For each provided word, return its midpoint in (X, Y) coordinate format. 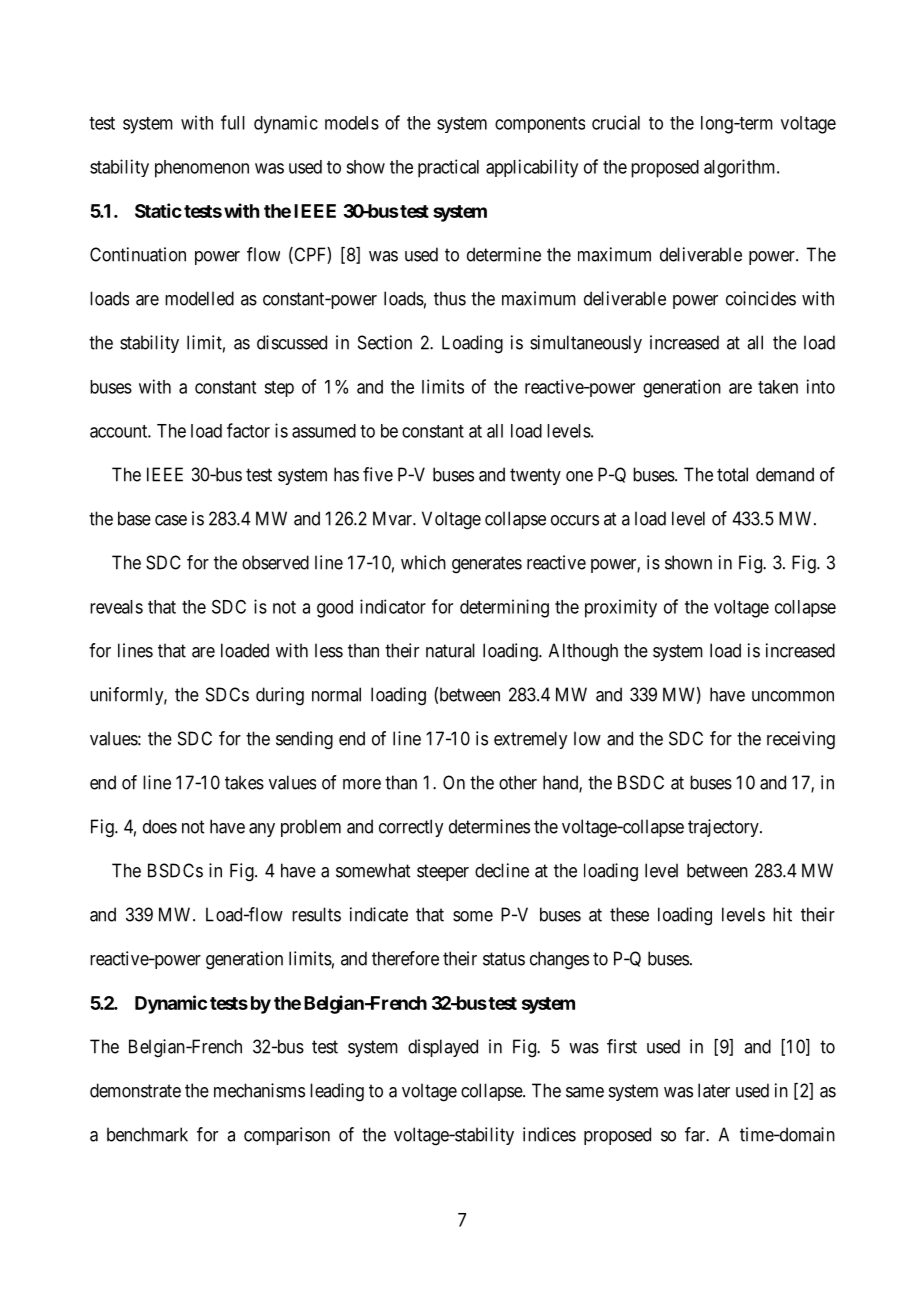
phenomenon (202, 169)
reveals (116, 607)
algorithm (741, 168)
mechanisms (259, 1090)
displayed (443, 1048)
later (714, 1090)
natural (450, 650)
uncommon (793, 696)
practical (448, 168)
